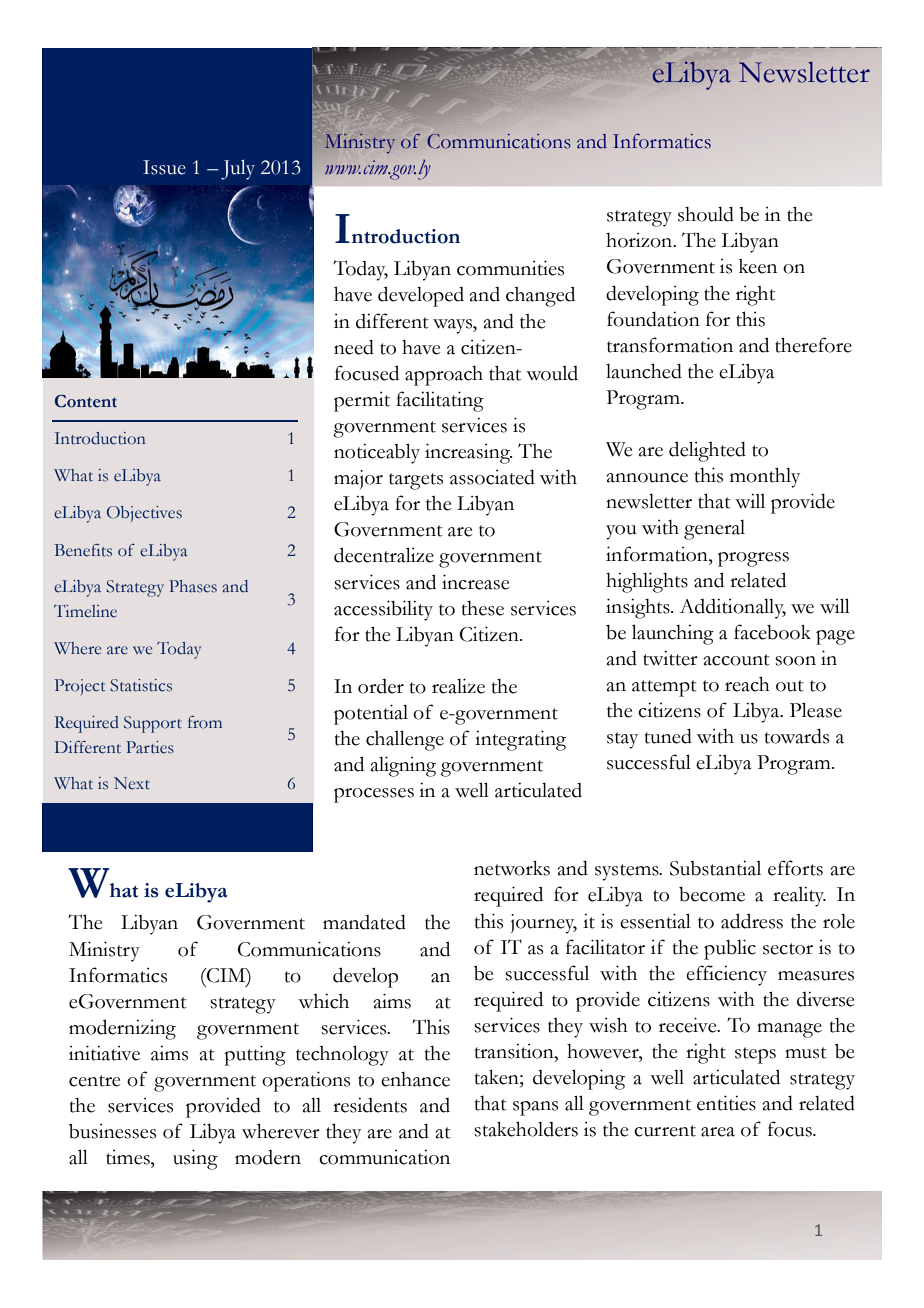 The image size is (924, 1308). Describe the element at coordinates (512, 868) in the screenshot. I see `networks` at that location.
